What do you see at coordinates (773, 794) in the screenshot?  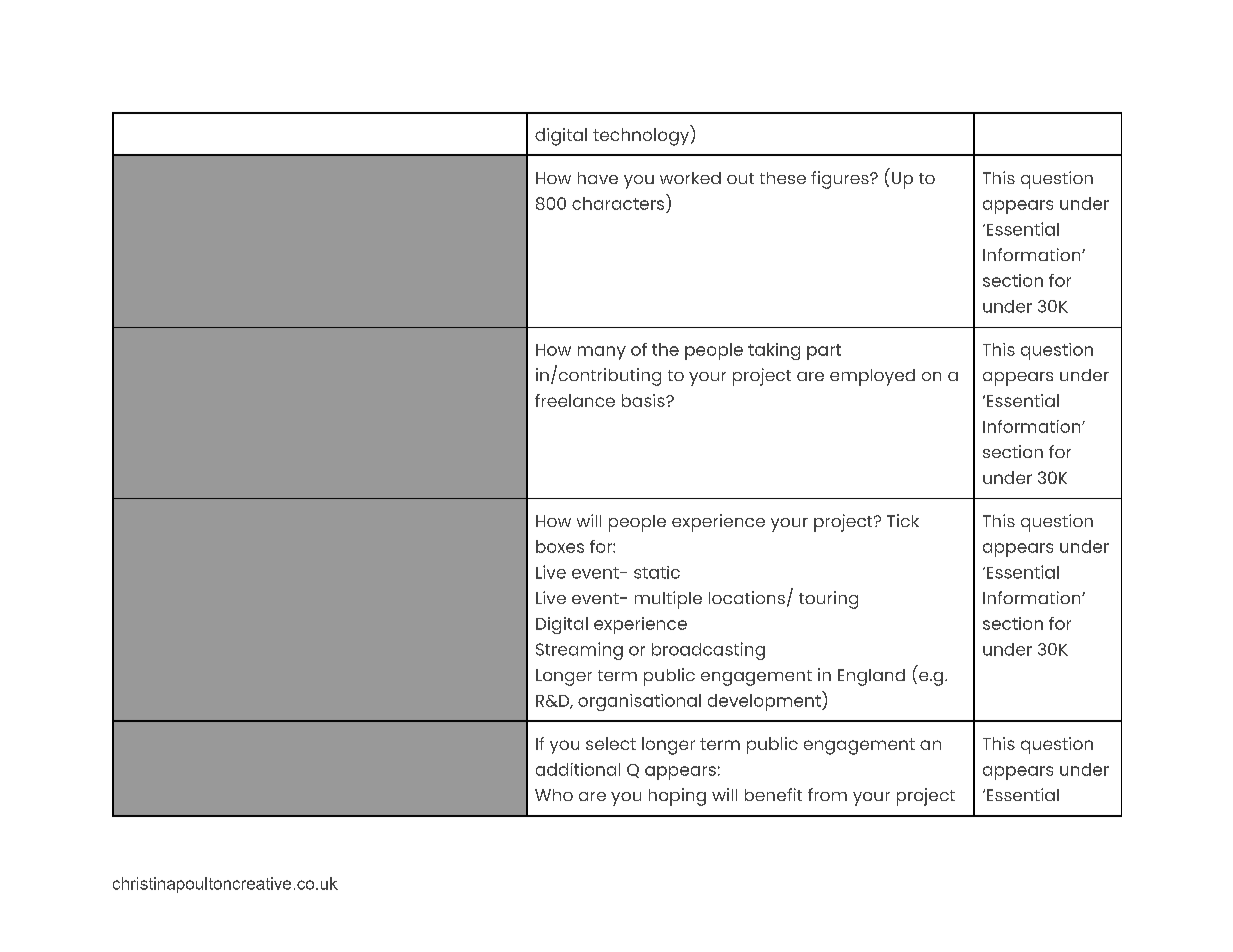 I see `benefit` at bounding box center [773, 794].
